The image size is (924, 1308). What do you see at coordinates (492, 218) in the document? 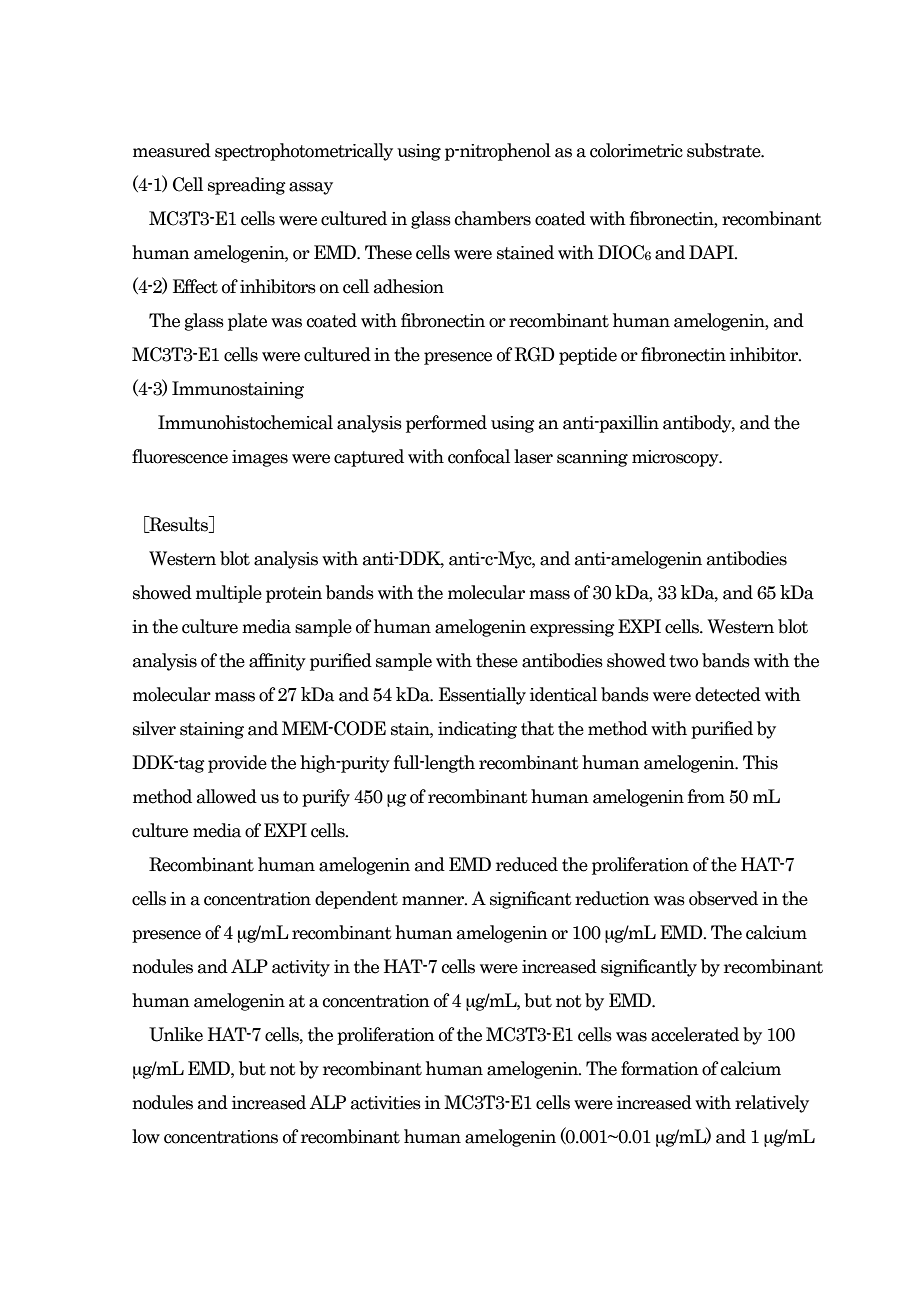
I see `chambers` at bounding box center [492, 218].
